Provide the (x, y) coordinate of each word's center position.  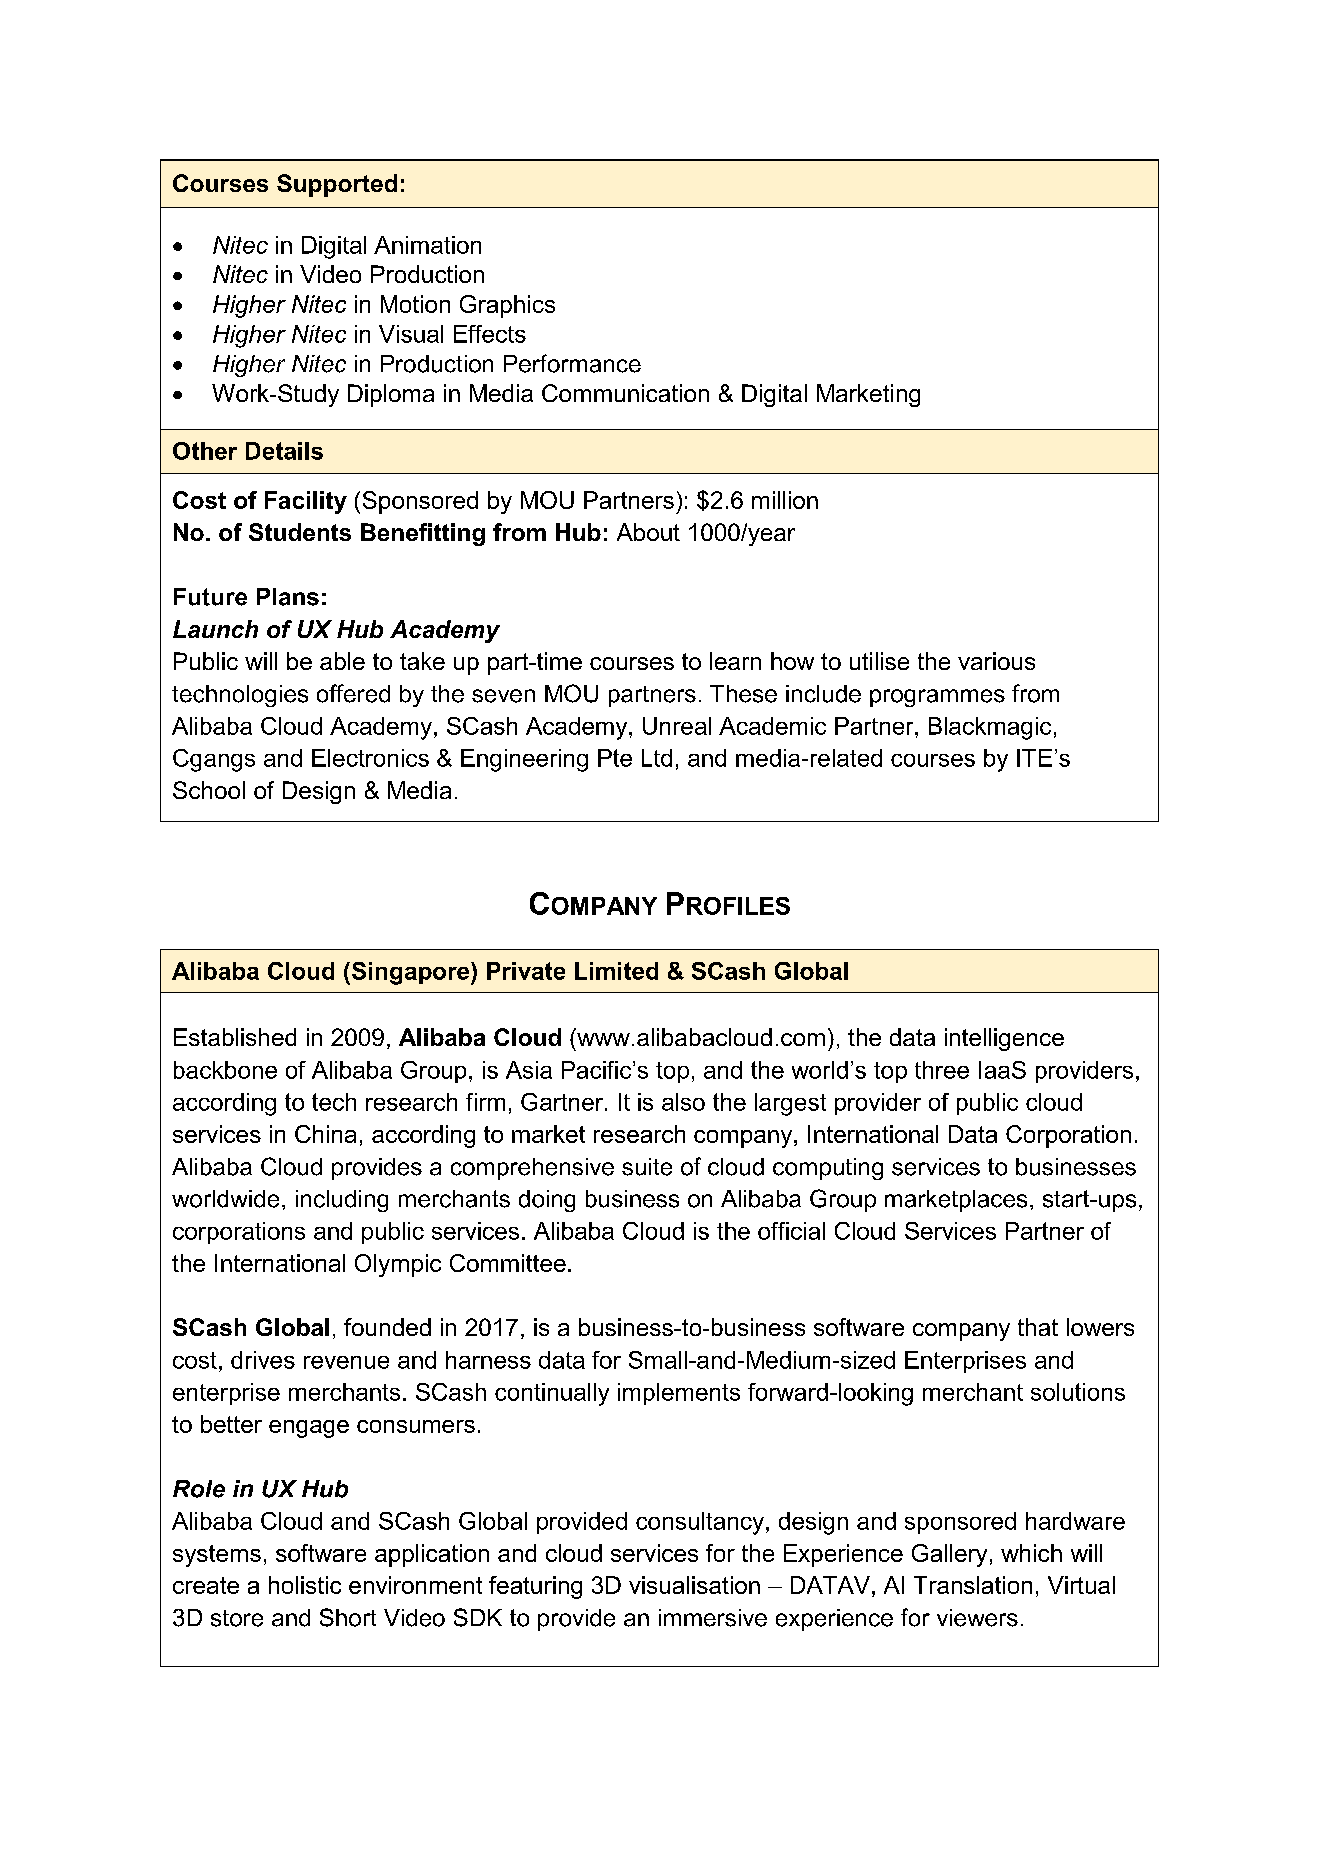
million (785, 500)
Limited (616, 971)
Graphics (507, 306)
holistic (305, 1585)
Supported (337, 185)
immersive (713, 1618)
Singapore (410, 973)
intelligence (1004, 1039)
